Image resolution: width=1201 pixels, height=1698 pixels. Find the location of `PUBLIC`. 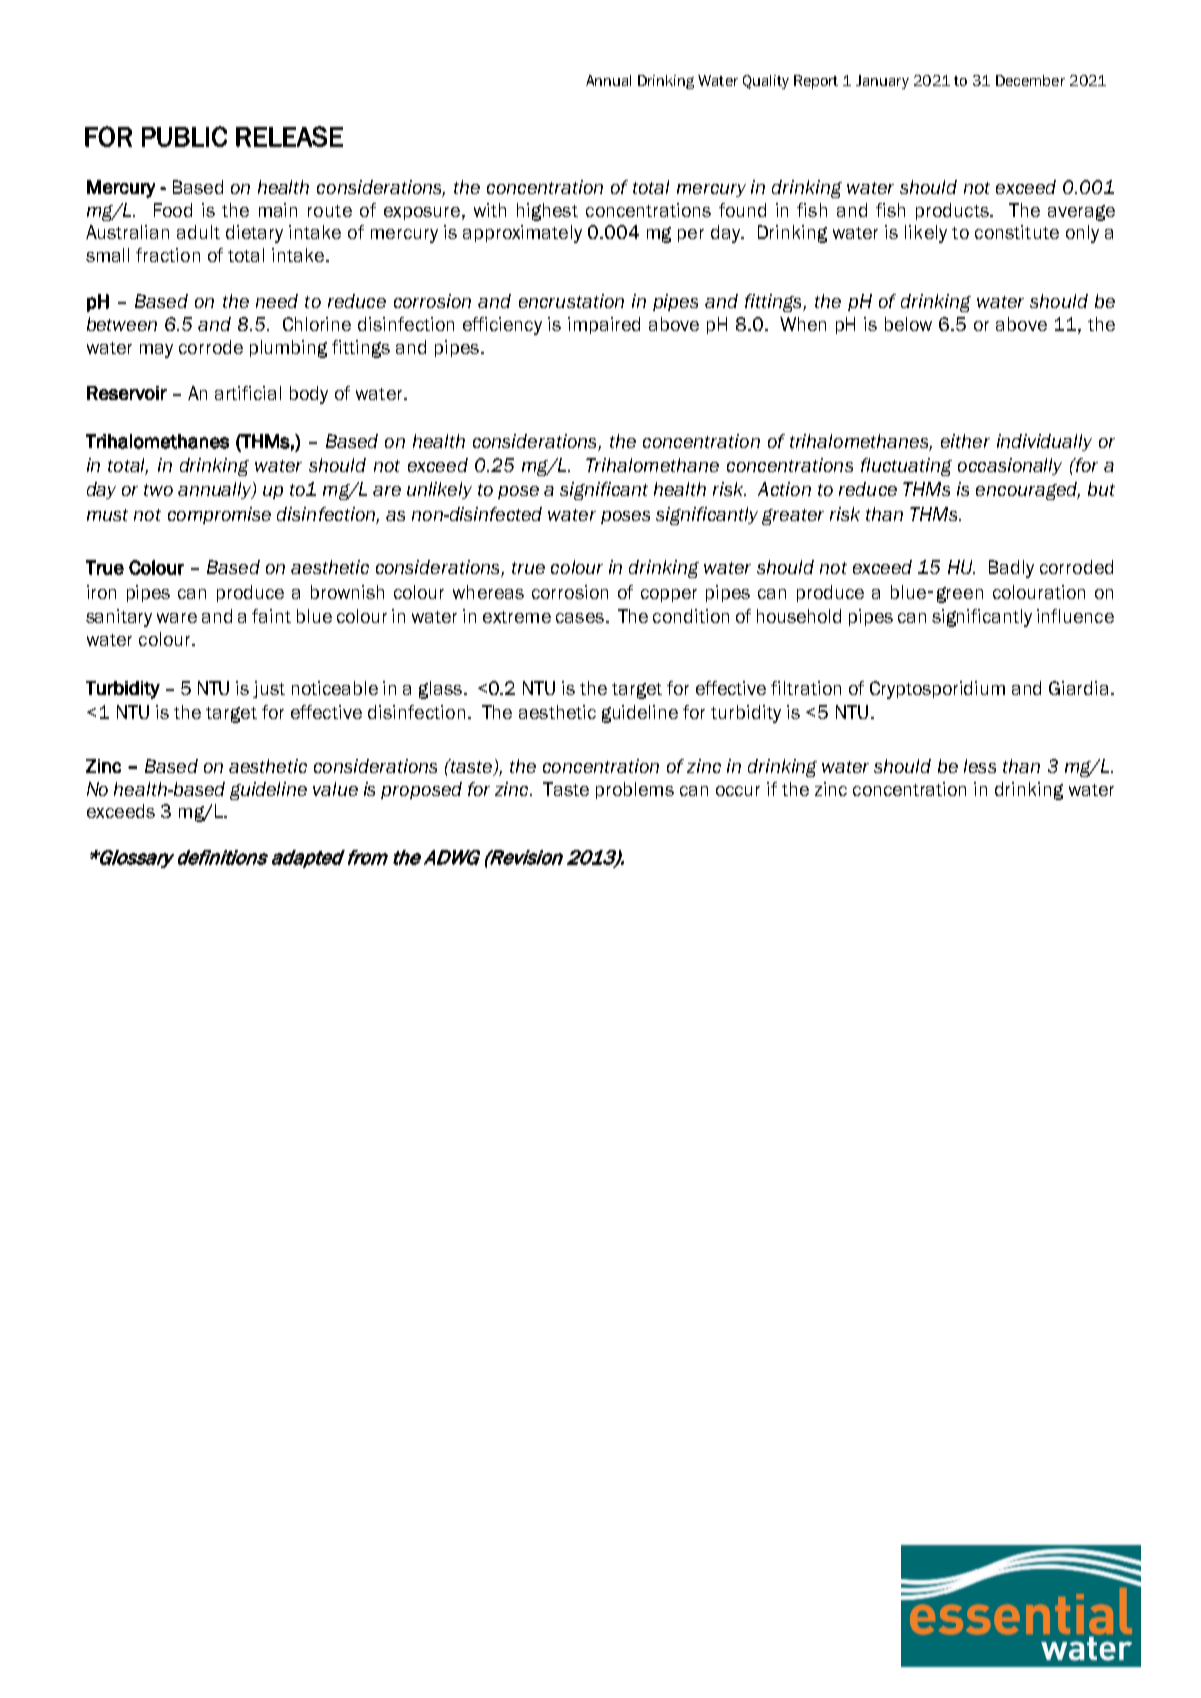

PUBLIC is located at coordinates (184, 136).
